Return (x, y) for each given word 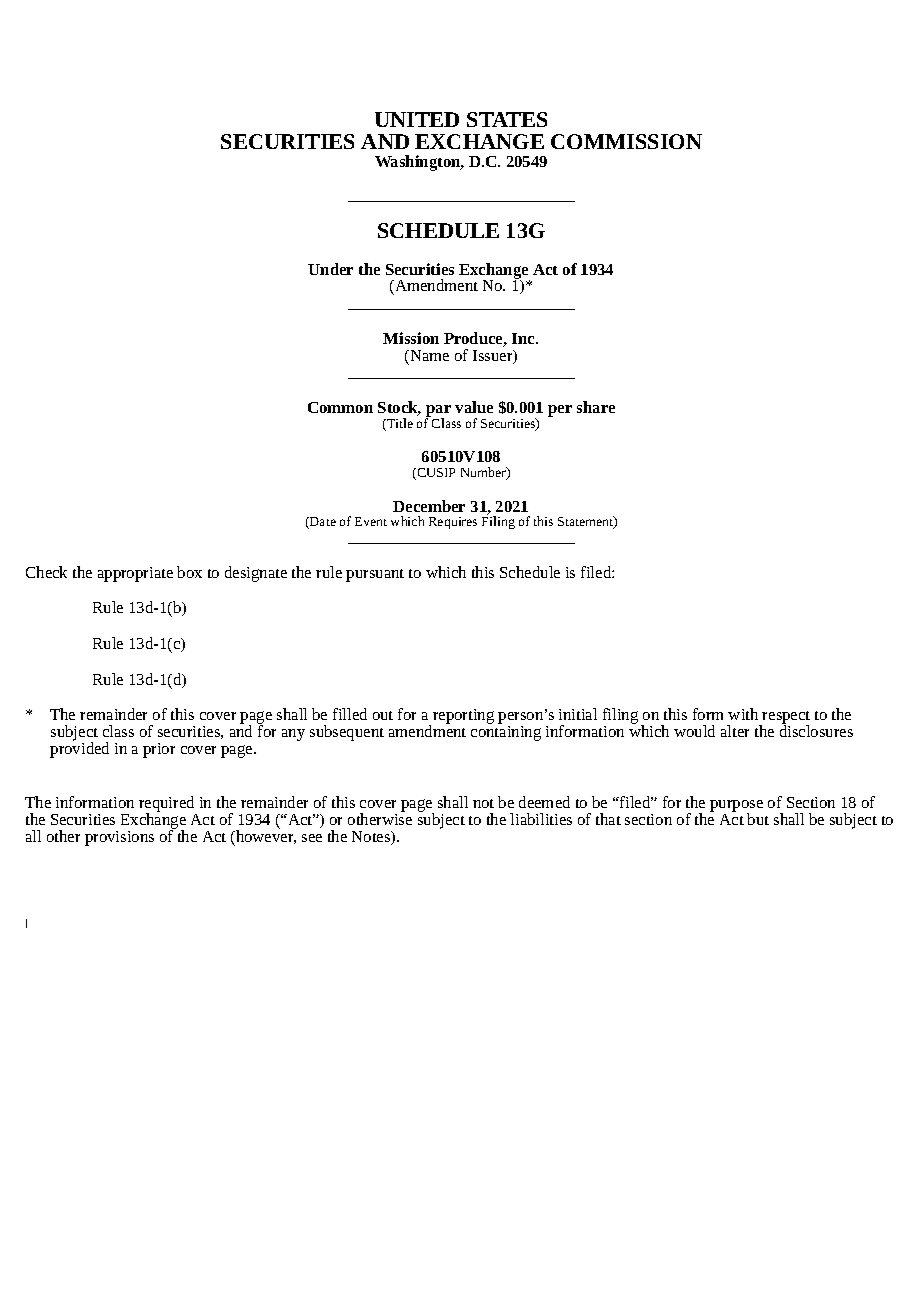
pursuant (375, 575)
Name (428, 355)
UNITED (417, 119)
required (168, 805)
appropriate (135, 574)
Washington (419, 163)
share (596, 407)
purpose (736, 807)
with (743, 714)
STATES (507, 119)
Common (340, 407)
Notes (372, 838)
